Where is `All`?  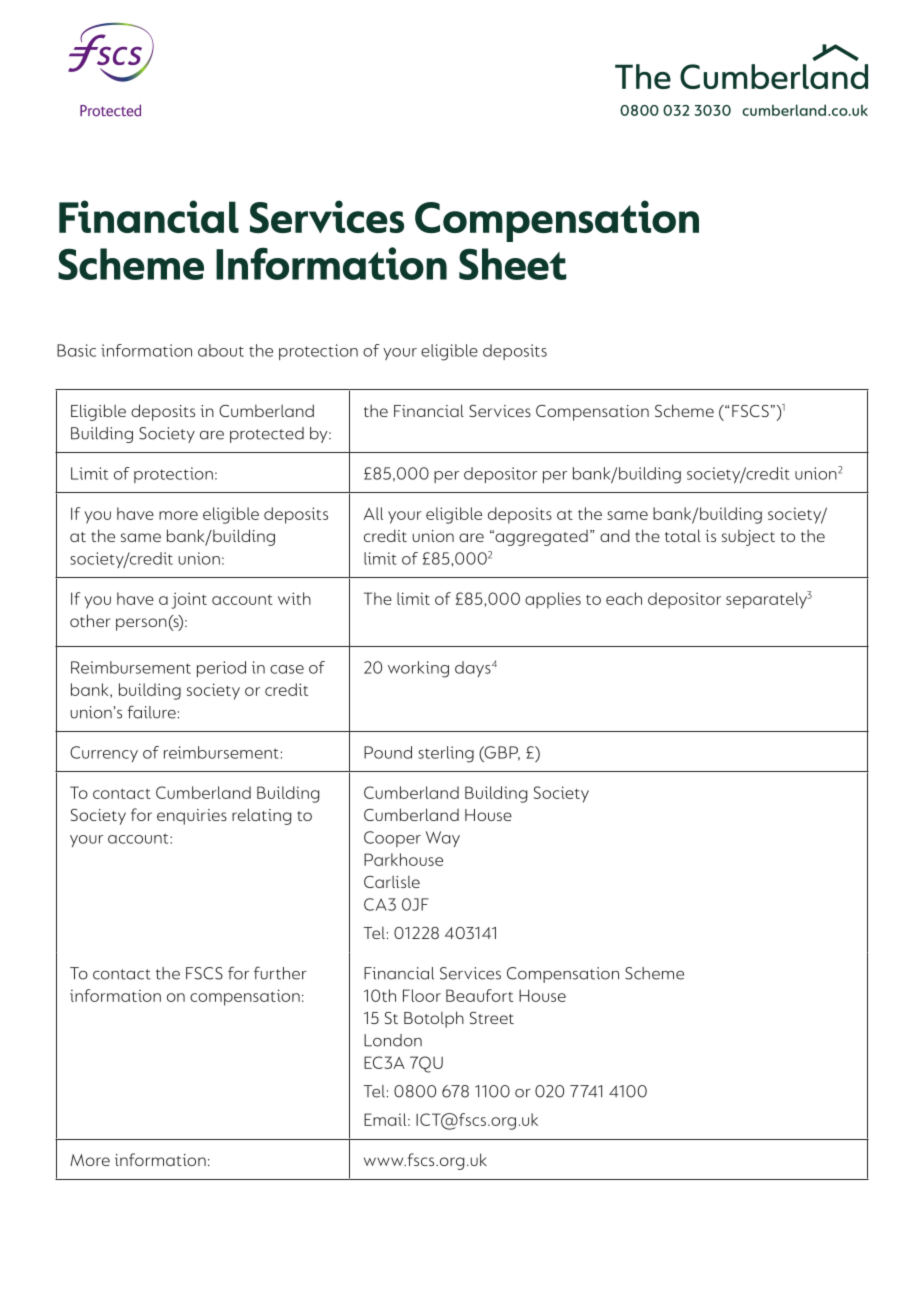
All is located at coordinates (373, 513).
